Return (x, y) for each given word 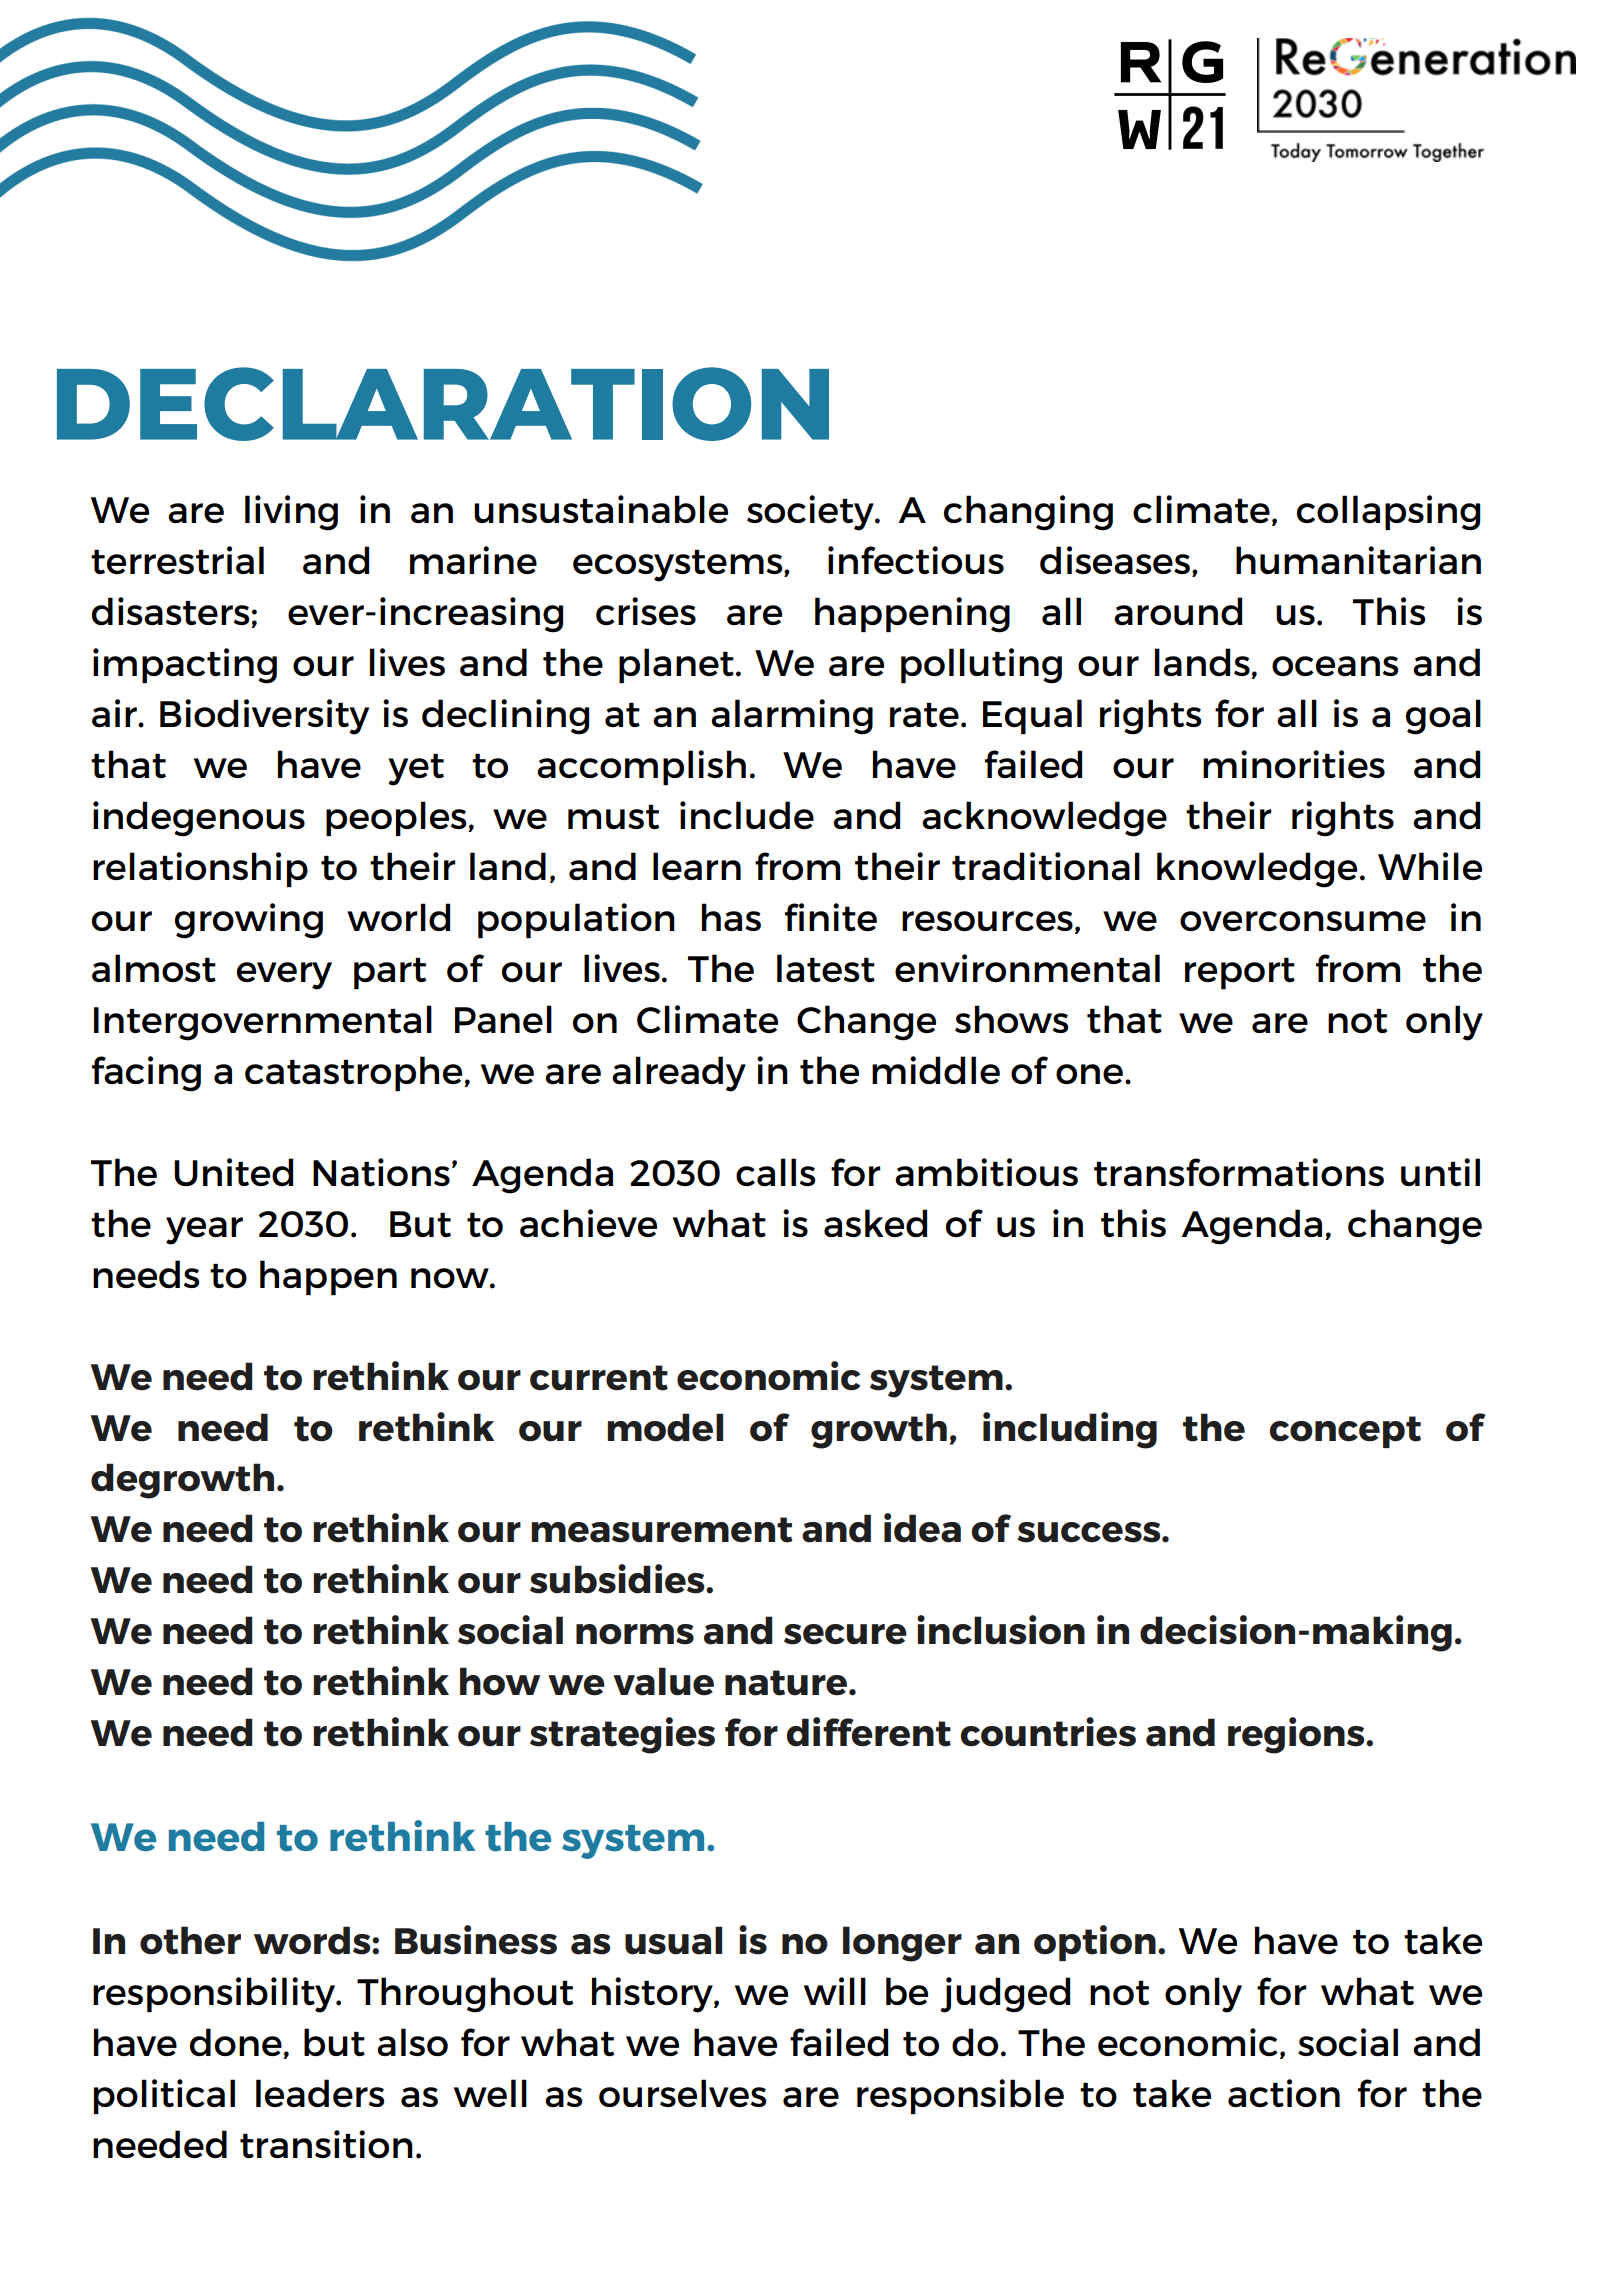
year (204, 1231)
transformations (1239, 1172)
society (811, 513)
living (291, 513)
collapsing (1388, 513)
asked (875, 1223)
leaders (320, 2093)
